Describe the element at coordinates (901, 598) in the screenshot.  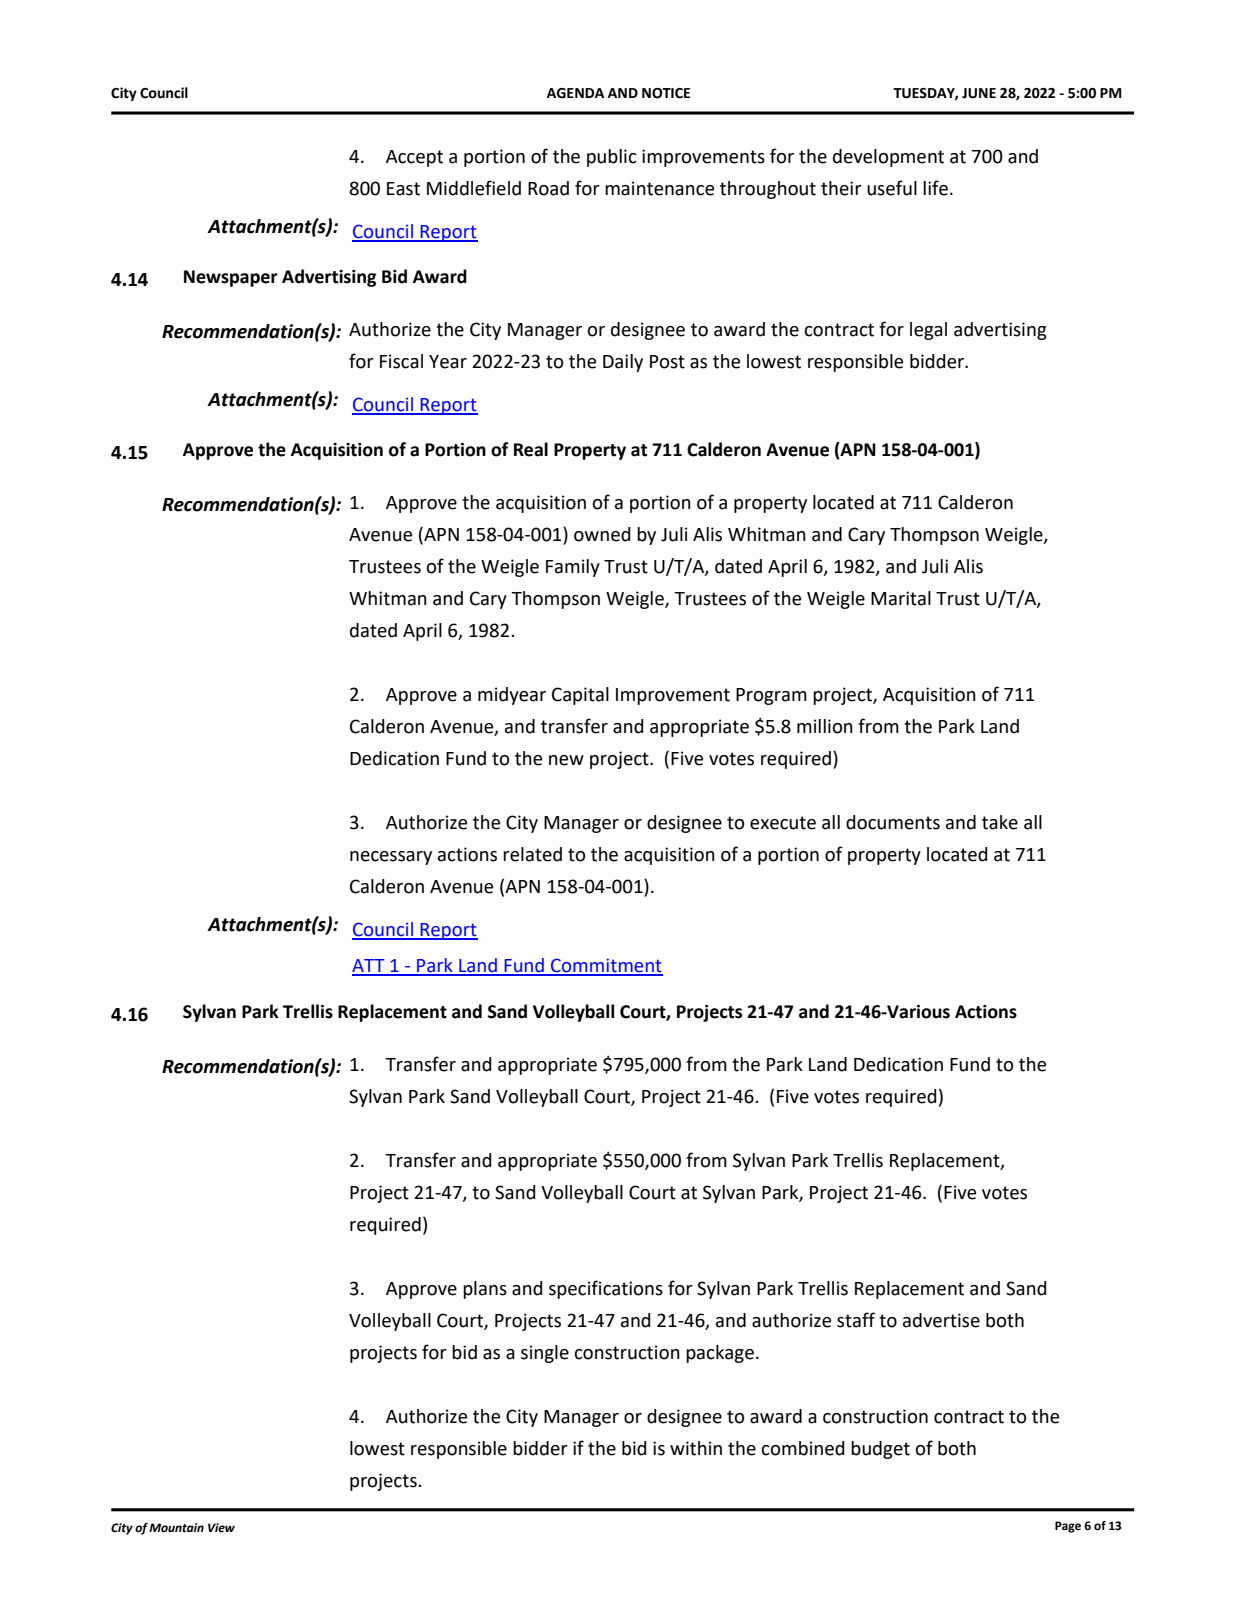
I see `Marital` at that location.
